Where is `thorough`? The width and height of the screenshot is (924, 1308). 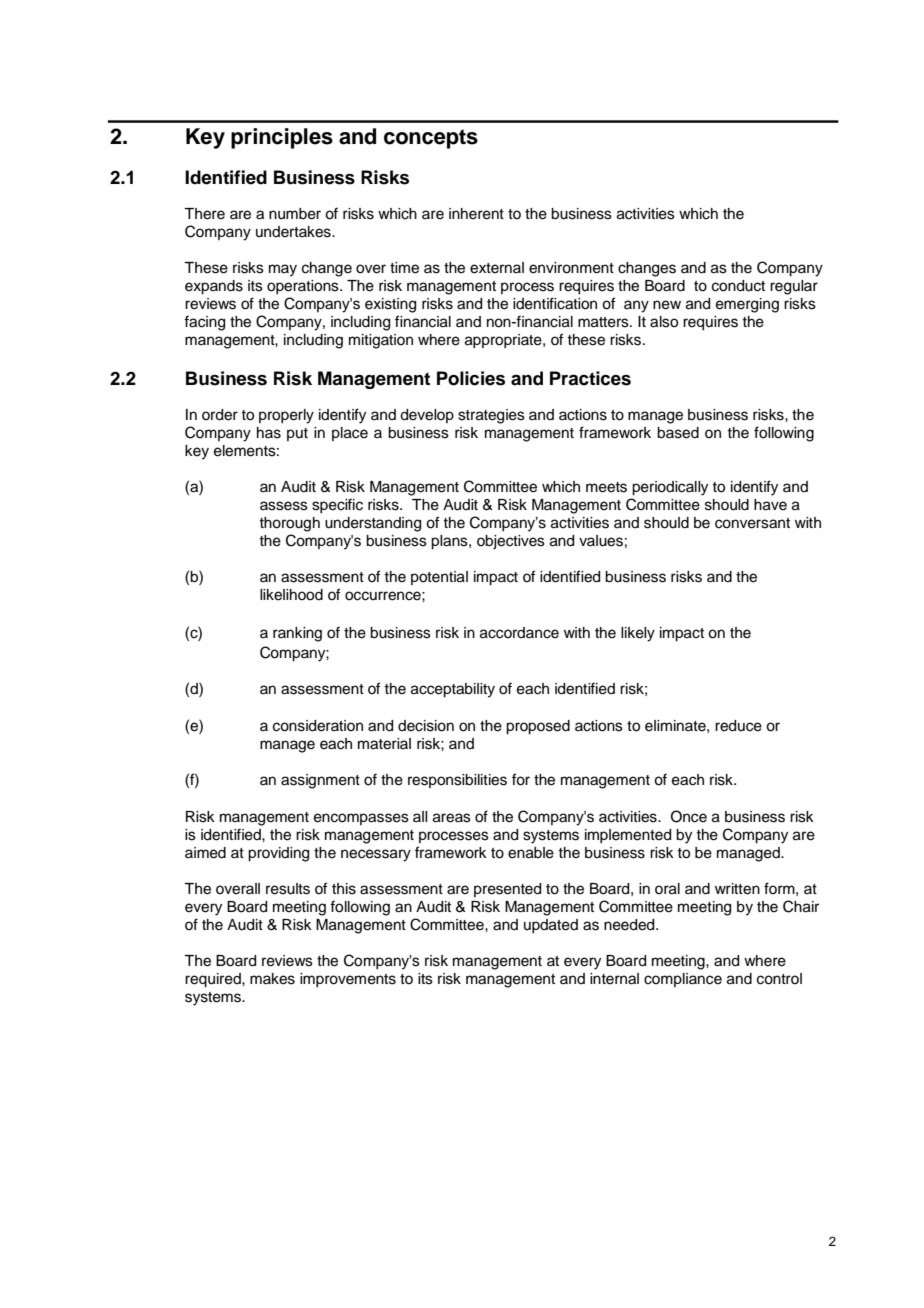
thorough is located at coordinates (289, 524).
